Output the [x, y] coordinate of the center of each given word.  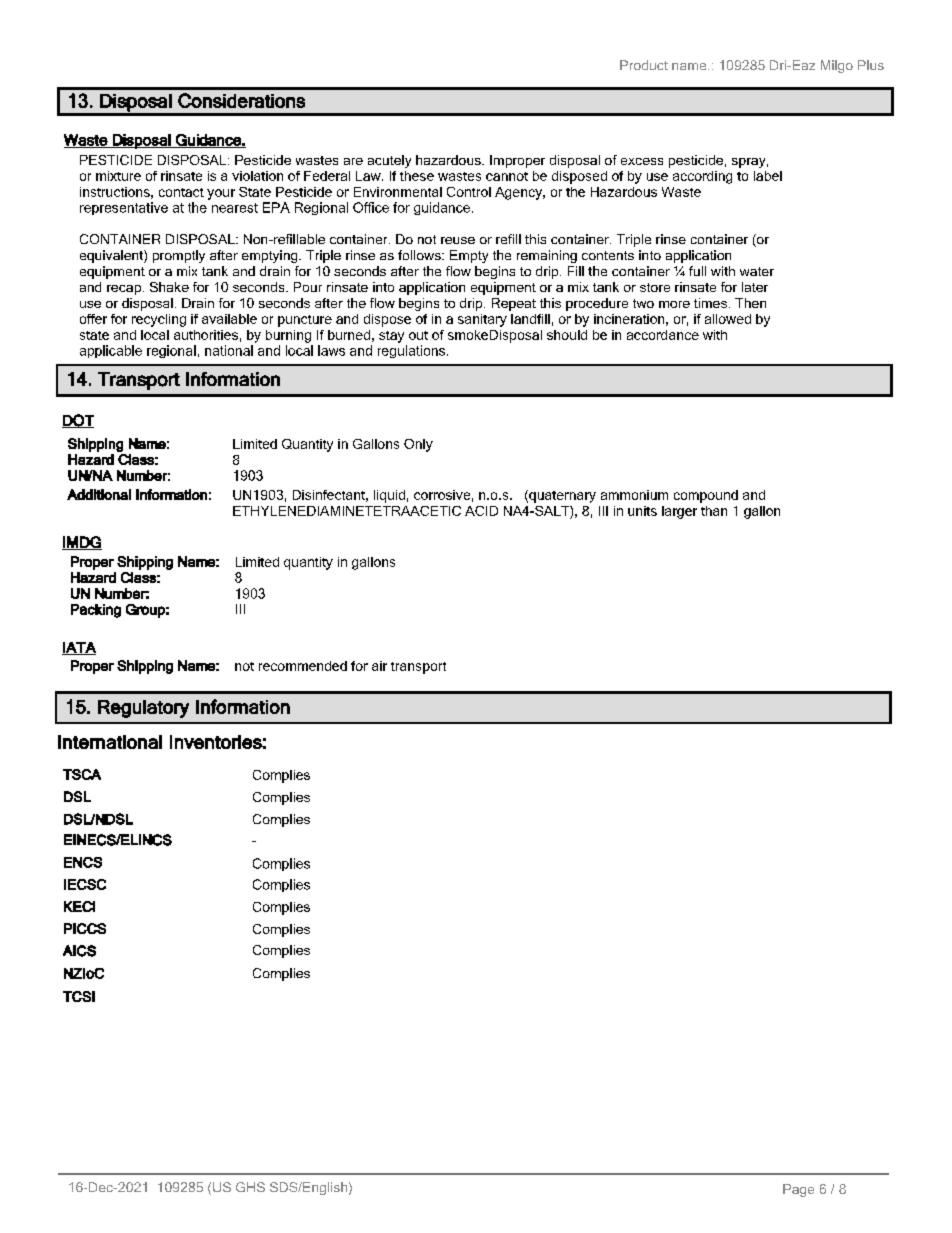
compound [706, 496]
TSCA [82, 774]
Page [798, 1190]
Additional [99, 494]
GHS [250, 1187]
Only [418, 445]
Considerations [241, 100]
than [714, 511]
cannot [507, 176]
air [379, 666]
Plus [871, 65]
